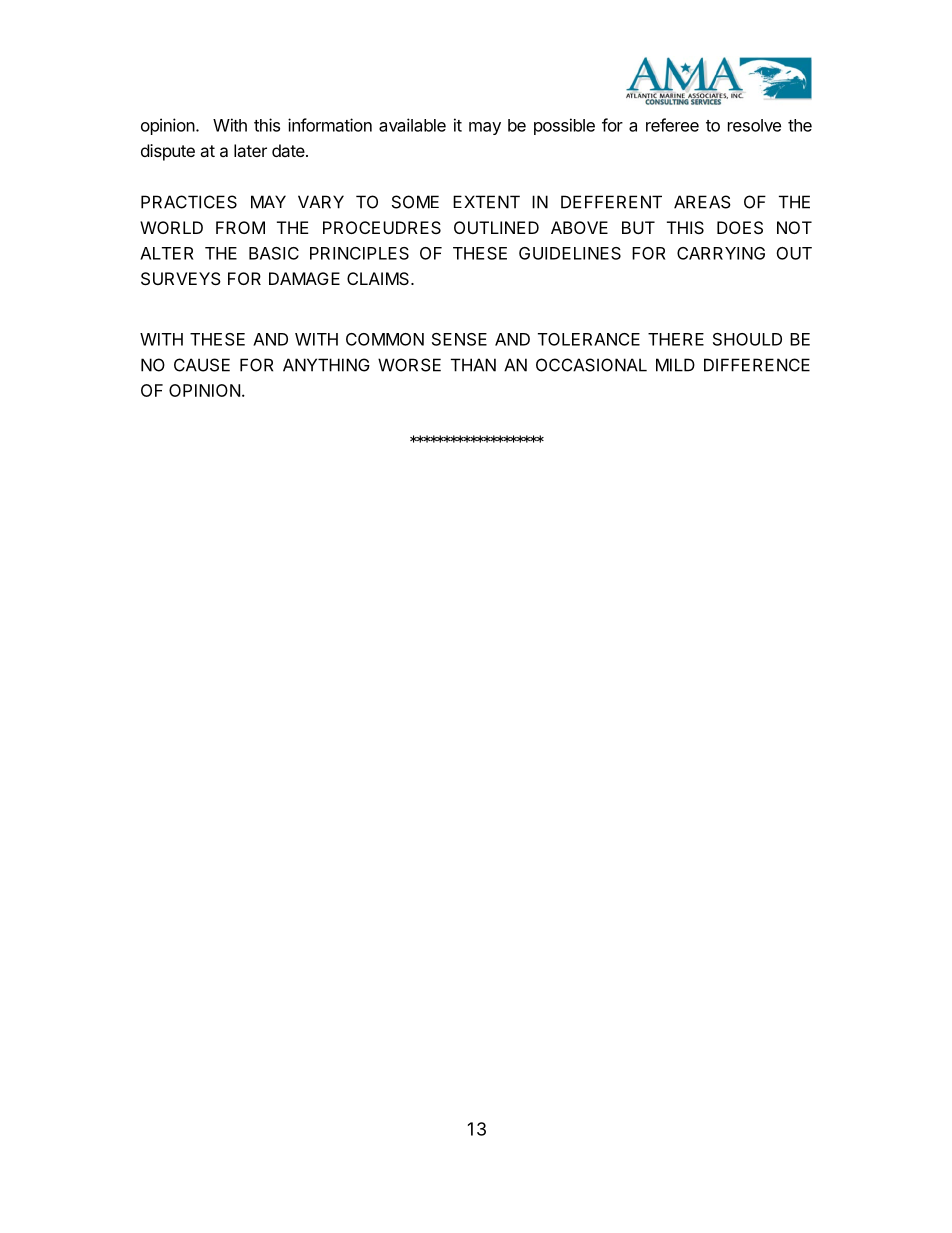  I want to click on EXTENT, so click(486, 202).
